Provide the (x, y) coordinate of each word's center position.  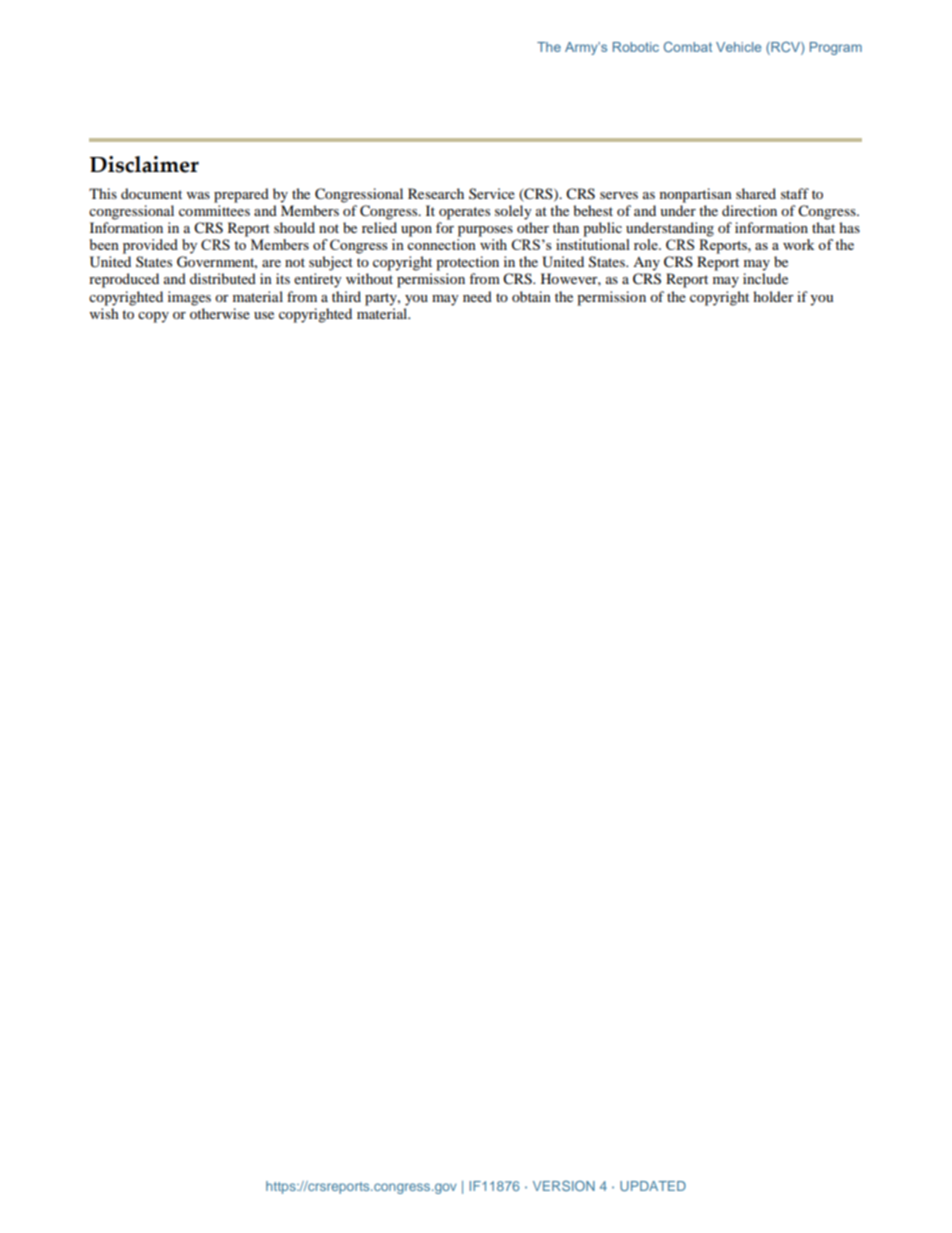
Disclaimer (144, 164)
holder (773, 296)
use (264, 315)
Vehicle (738, 47)
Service (492, 193)
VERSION (564, 1186)
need (477, 296)
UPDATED (653, 1186)
